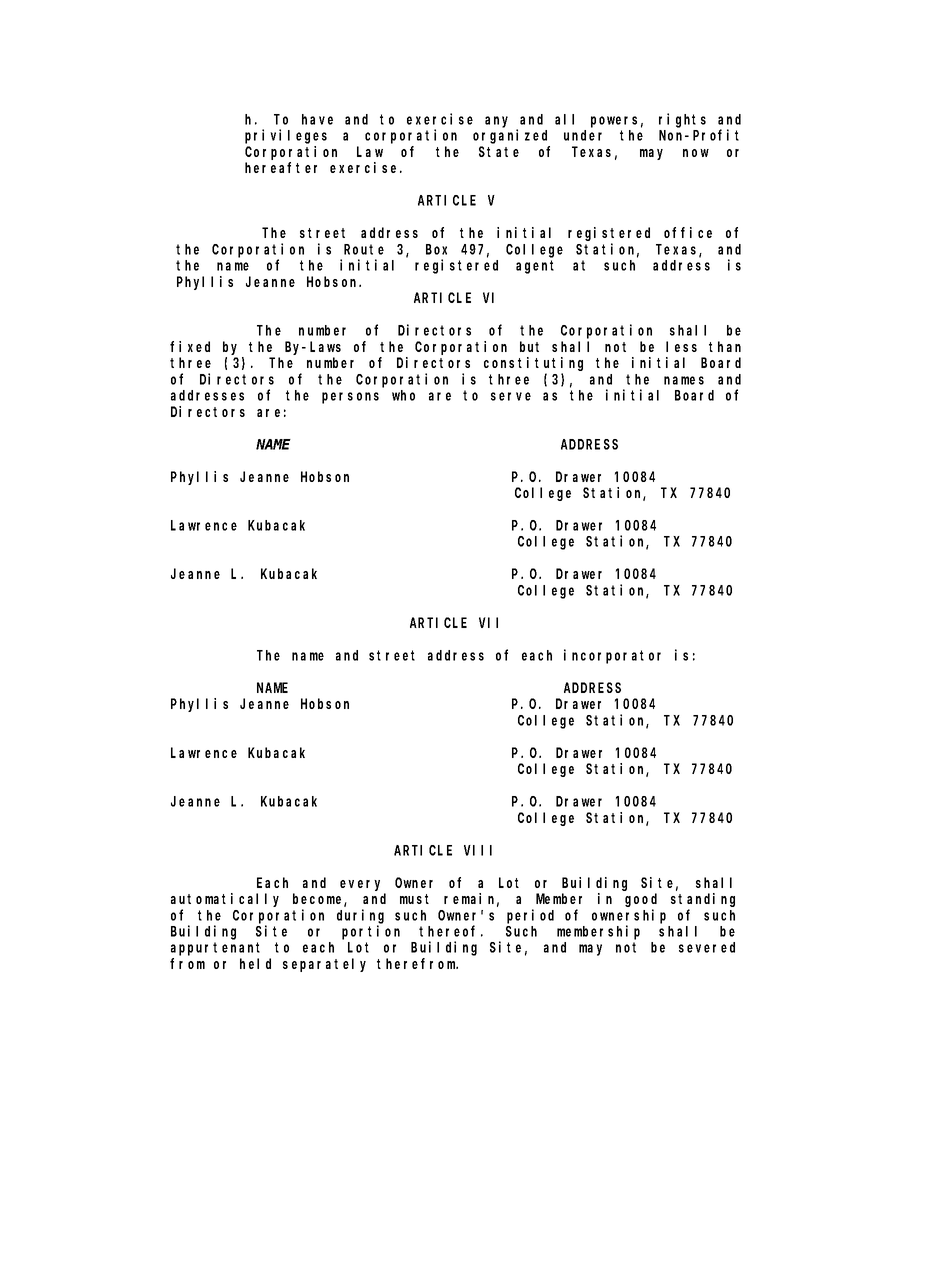 The height and width of the image is (1263, 952). Describe the element at coordinates (403, 395) in the image. I see `who` at that location.
